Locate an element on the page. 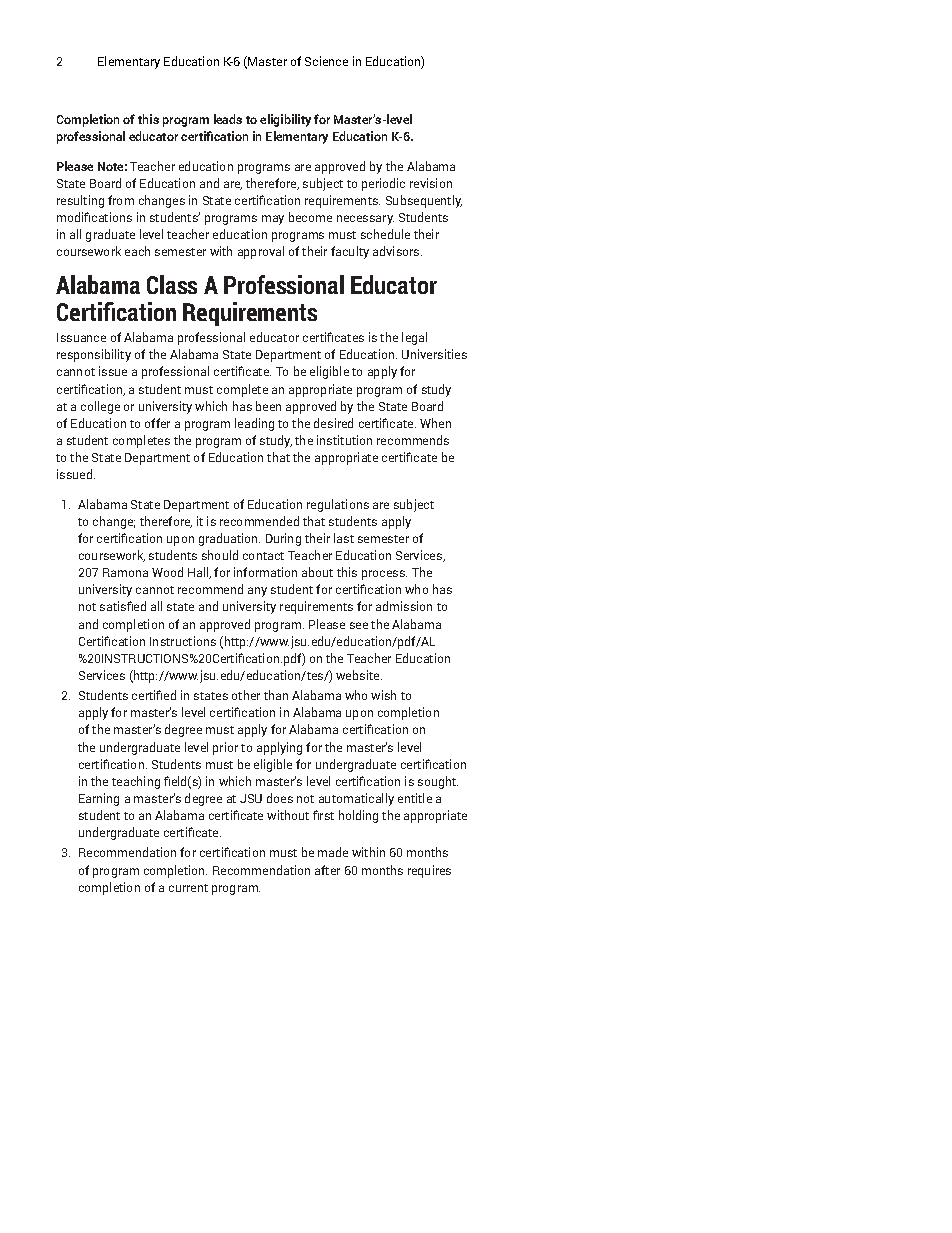 The width and height of the document is (952, 1233). leading is located at coordinates (254, 424).
